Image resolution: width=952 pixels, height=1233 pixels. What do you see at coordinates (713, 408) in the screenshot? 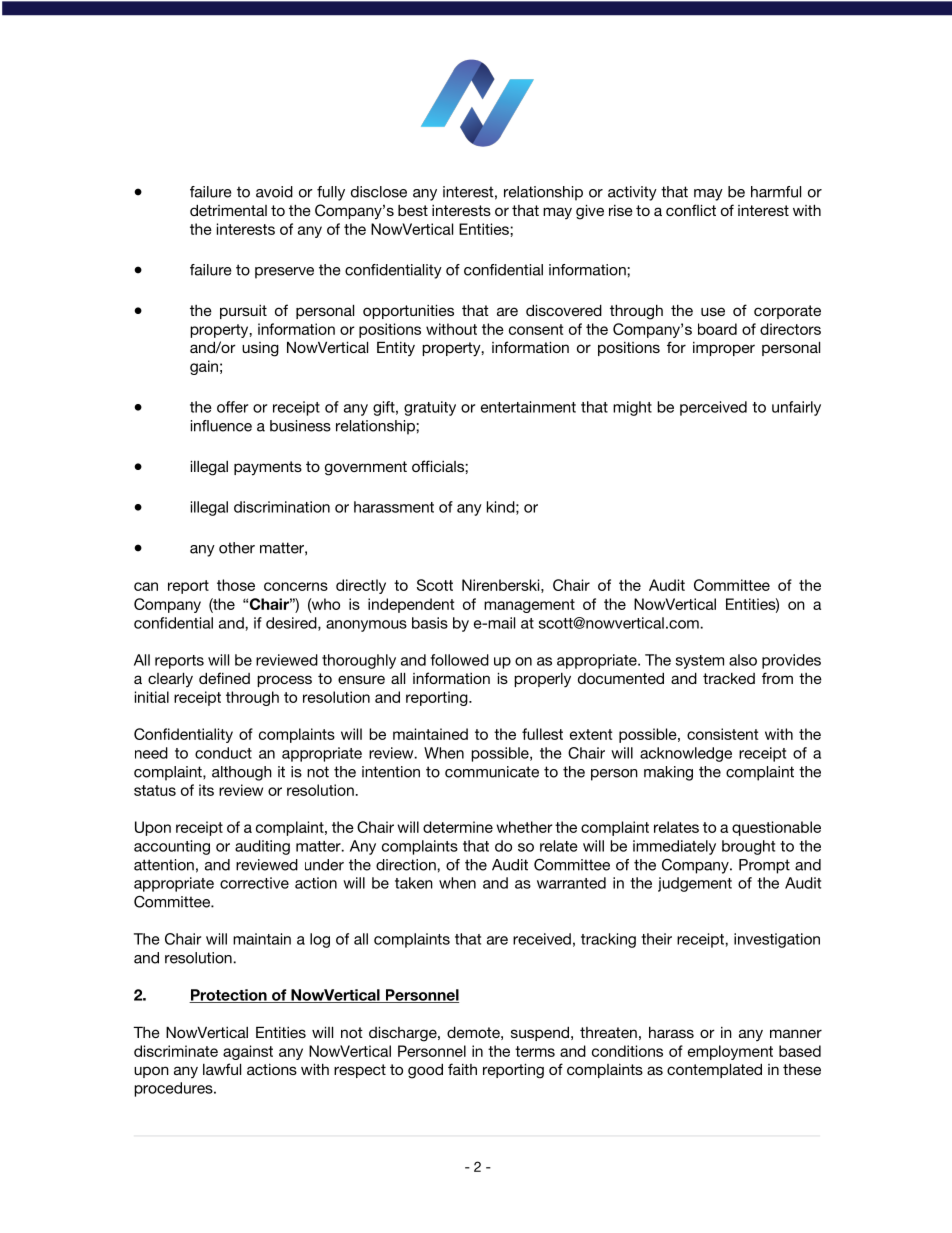
I see `perceived` at bounding box center [713, 408].
